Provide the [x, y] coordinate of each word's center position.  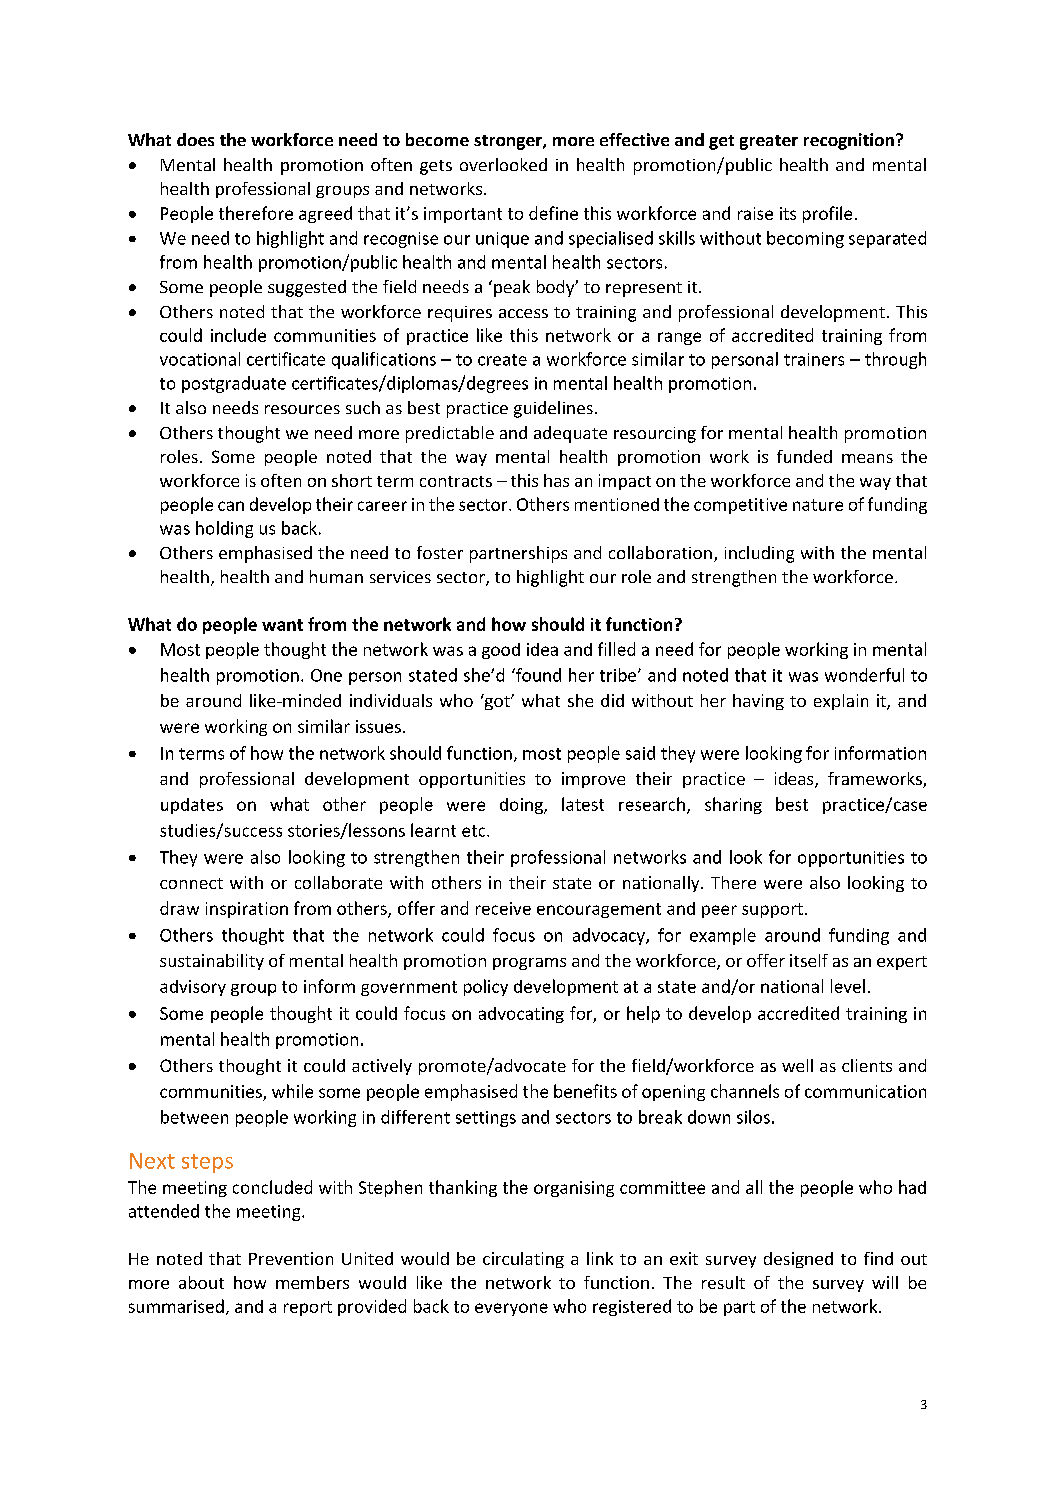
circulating [523, 1260]
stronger [509, 142]
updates [192, 806]
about [201, 1282]
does [195, 139]
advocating [521, 1015]
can [231, 506]
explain [841, 702]
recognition [849, 141]
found [537, 675]
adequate [570, 434]
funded [804, 456]
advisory [193, 988]
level [848, 986]
